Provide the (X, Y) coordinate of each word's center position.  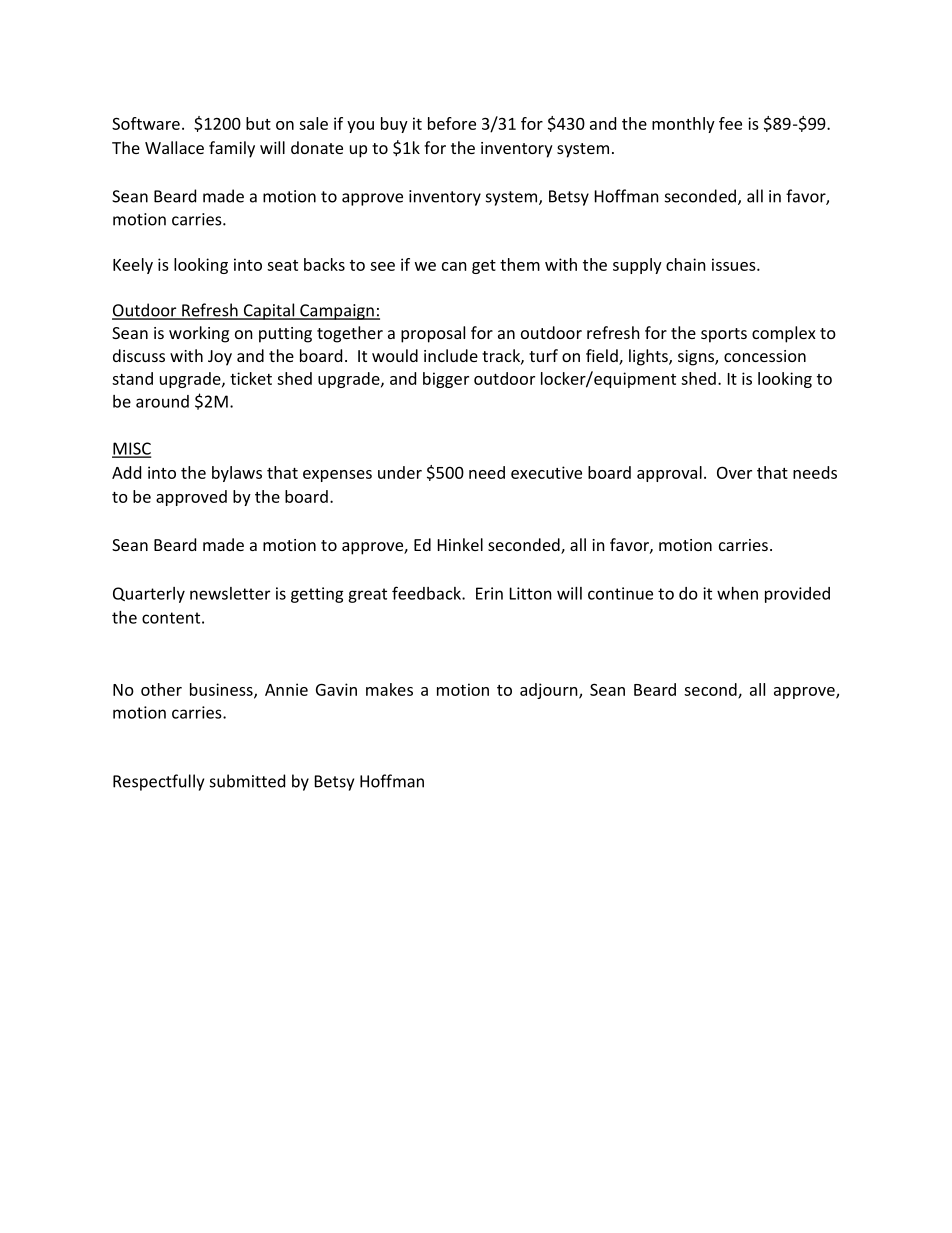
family (232, 149)
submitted (247, 781)
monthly (683, 125)
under (400, 472)
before (452, 123)
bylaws (237, 474)
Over (734, 472)
